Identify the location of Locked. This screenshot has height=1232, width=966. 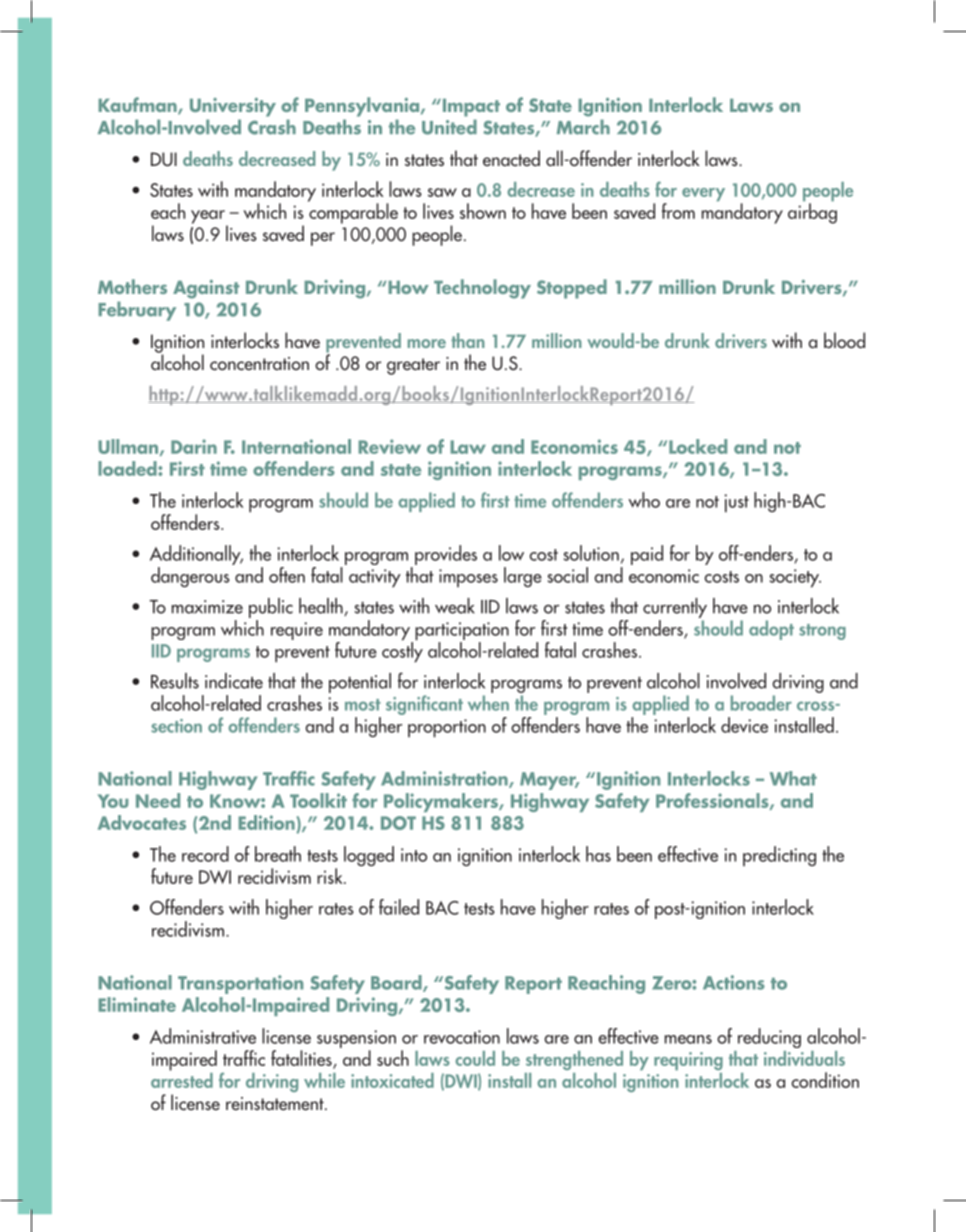
(698, 446).
